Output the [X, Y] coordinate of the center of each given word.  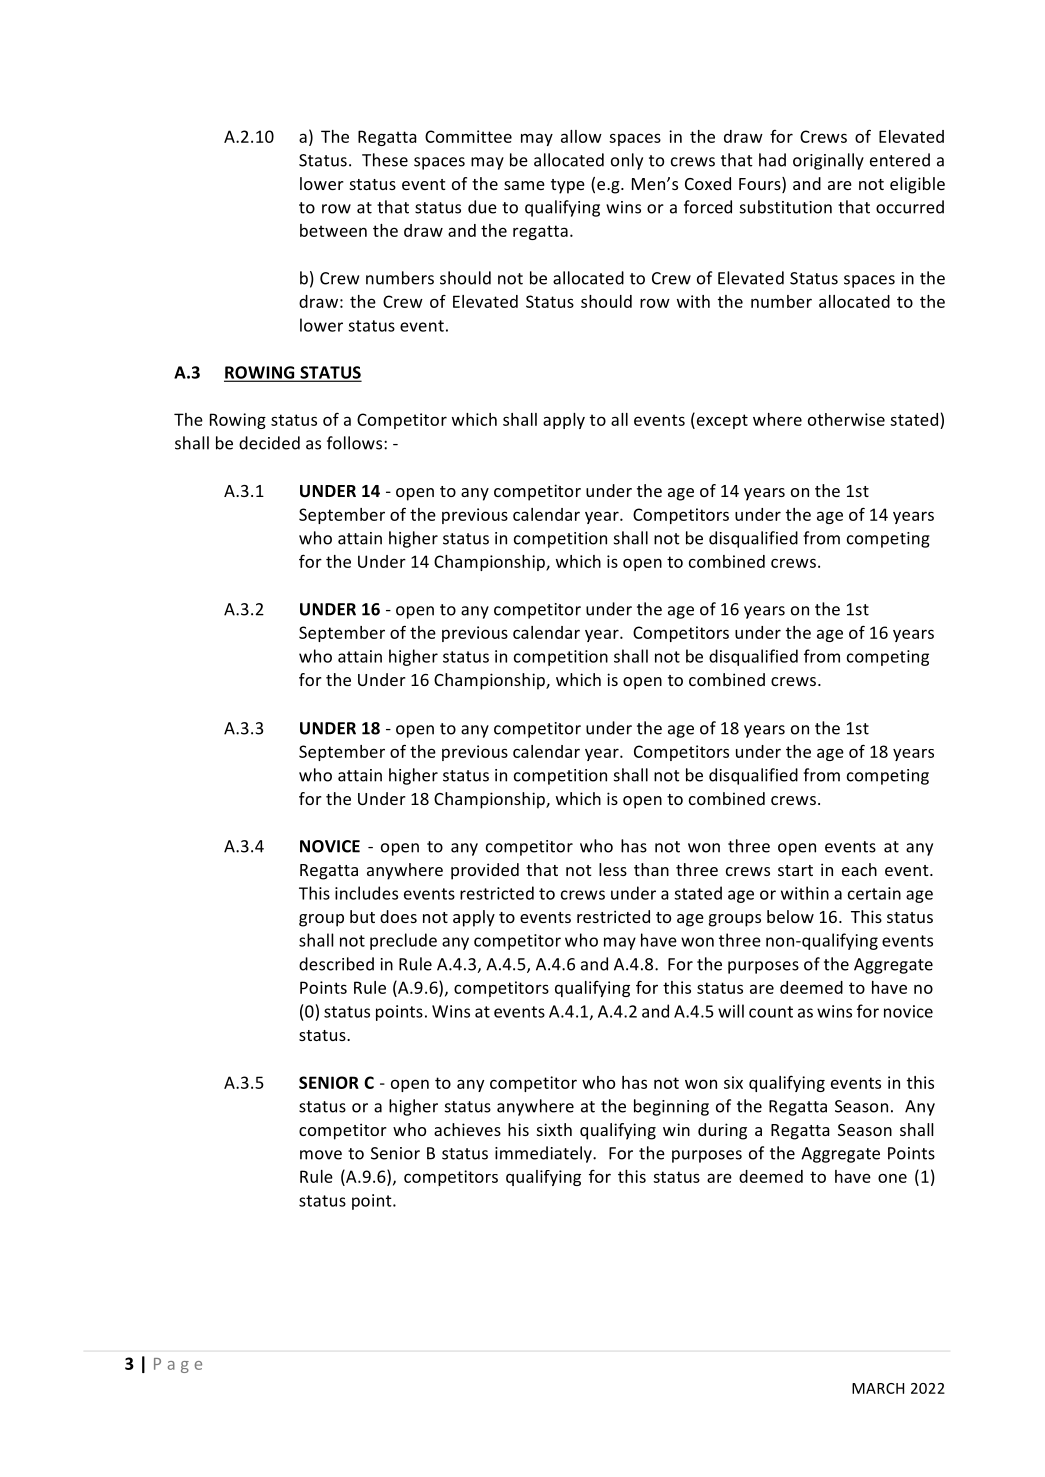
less [613, 869]
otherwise [846, 419]
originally [828, 161]
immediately [544, 1154]
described [336, 964]
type [568, 186]
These [385, 160]
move [321, 1155]
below [790, 916]
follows [356, 443]
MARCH [878, 1388]
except [721, 420]
